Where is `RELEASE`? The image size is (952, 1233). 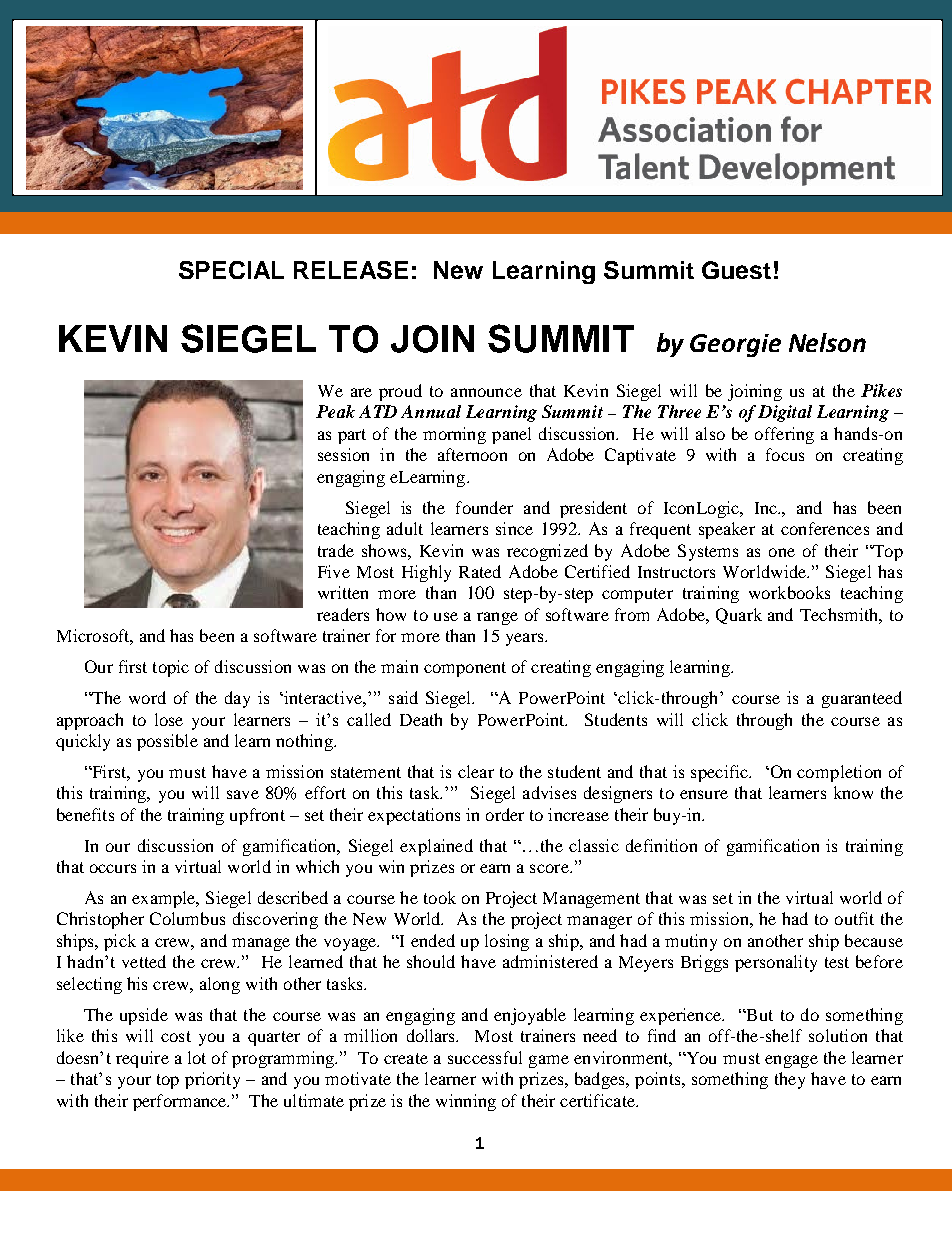 RELEASE is located at coordinates (351, 270).
